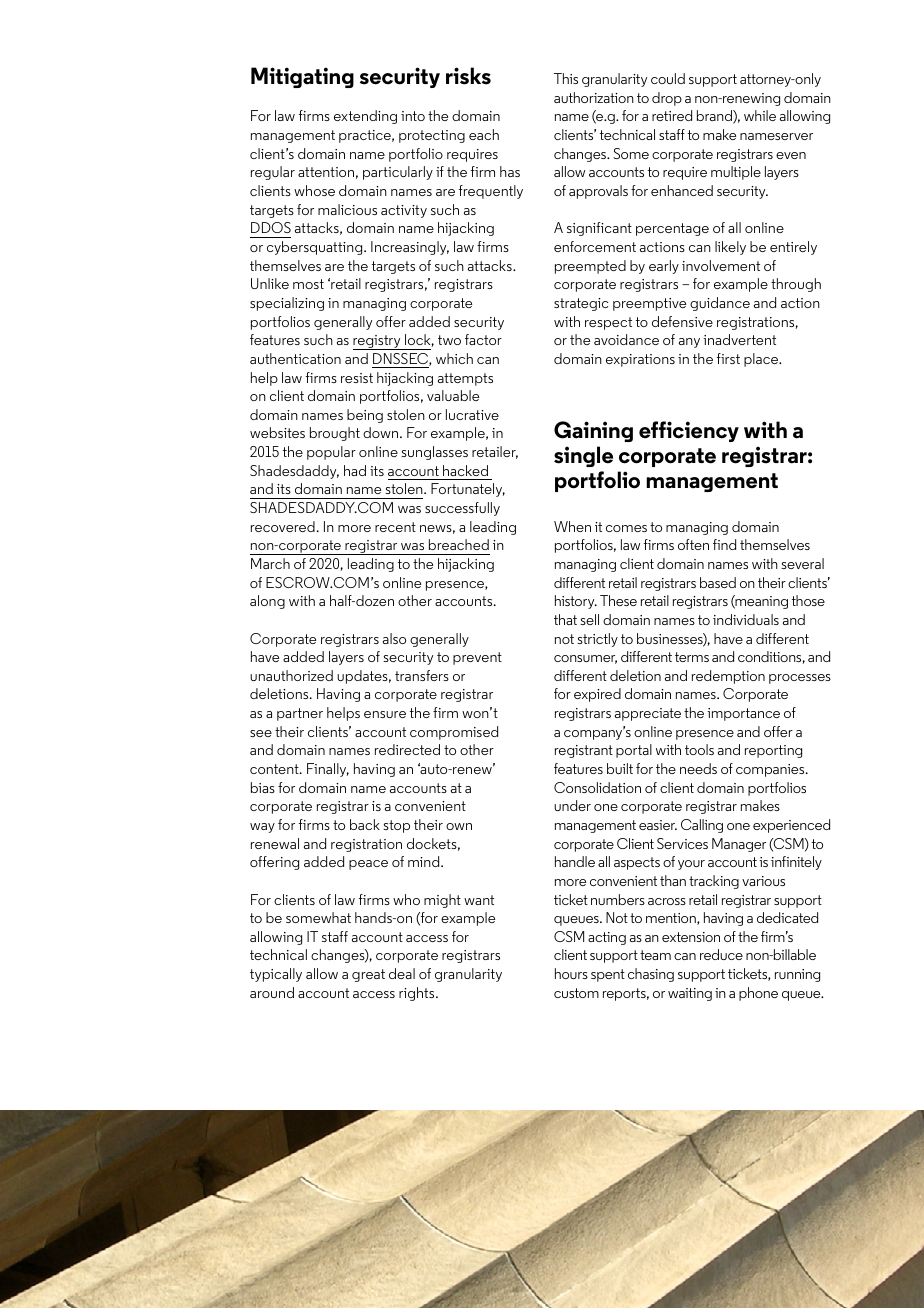  I want to click on redemption, so click(728, 677).
